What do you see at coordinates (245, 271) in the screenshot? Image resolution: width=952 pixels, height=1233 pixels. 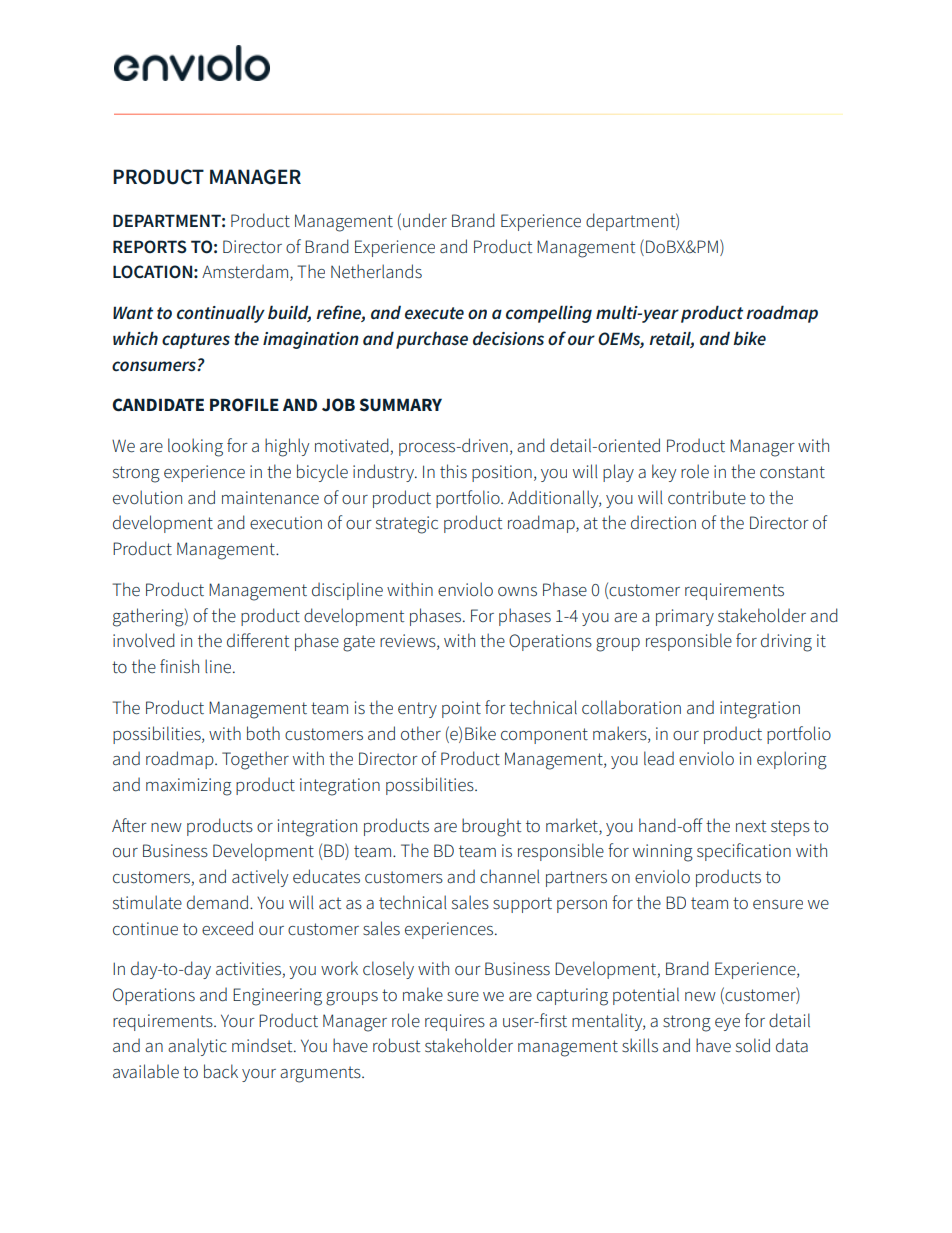 I see `Amsterdam` at bounding box center [245, 271].
